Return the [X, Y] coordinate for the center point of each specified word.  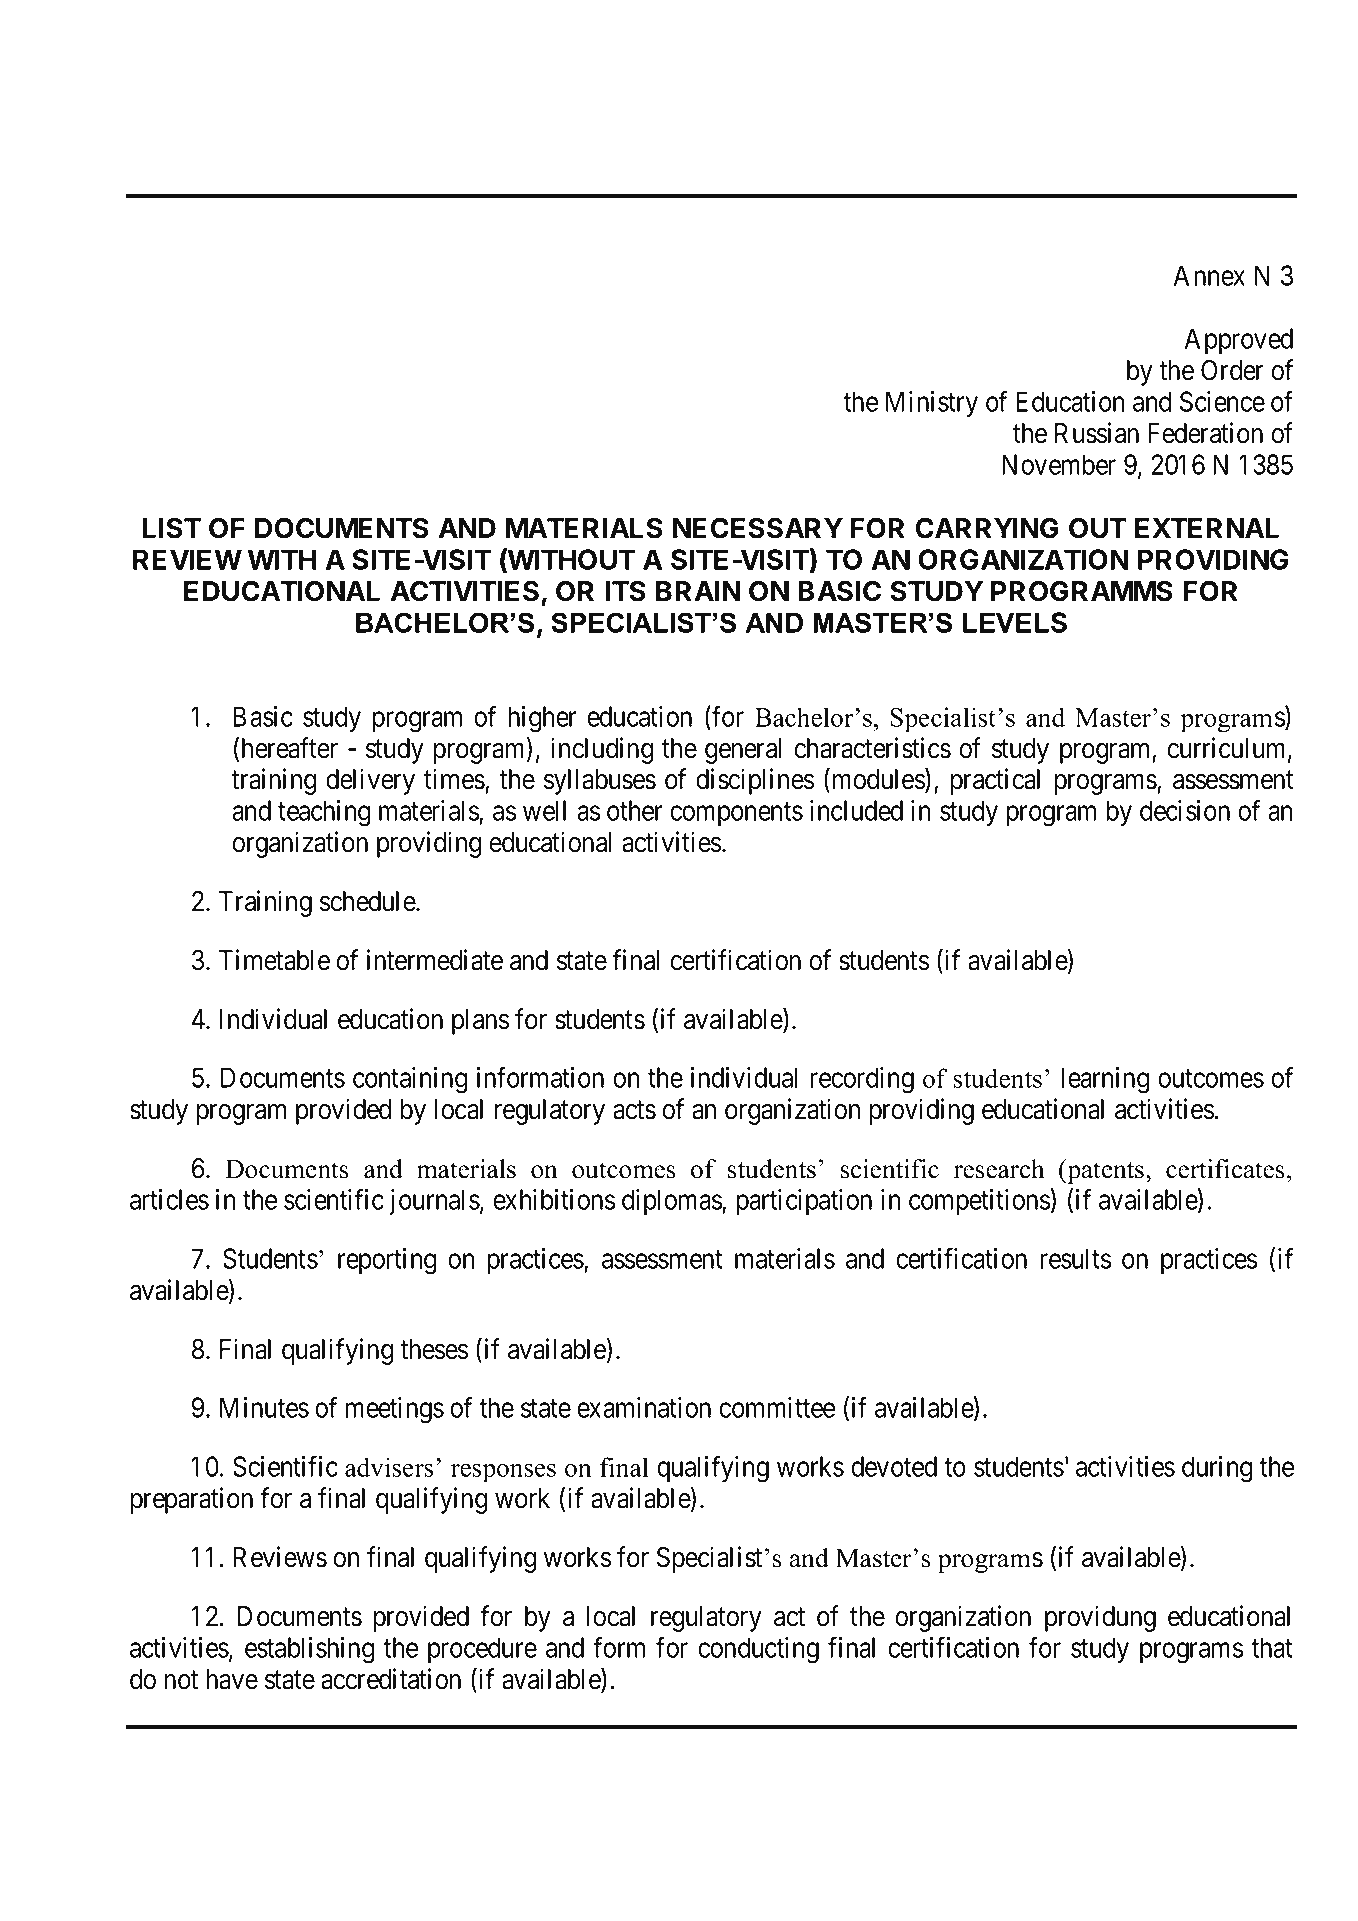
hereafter [290, 748]
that [1272, 1647]
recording [862, 1080]
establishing [309, 1650]
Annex [1209, 275]
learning [1105, 1080]
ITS [625, 591]
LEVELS [1015, 622]
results [1076, 1258]
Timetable [274, 960]
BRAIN [698, 591]
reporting [387, 1261]
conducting [758, 1650]
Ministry [932, 404]
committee [777, 1407]
